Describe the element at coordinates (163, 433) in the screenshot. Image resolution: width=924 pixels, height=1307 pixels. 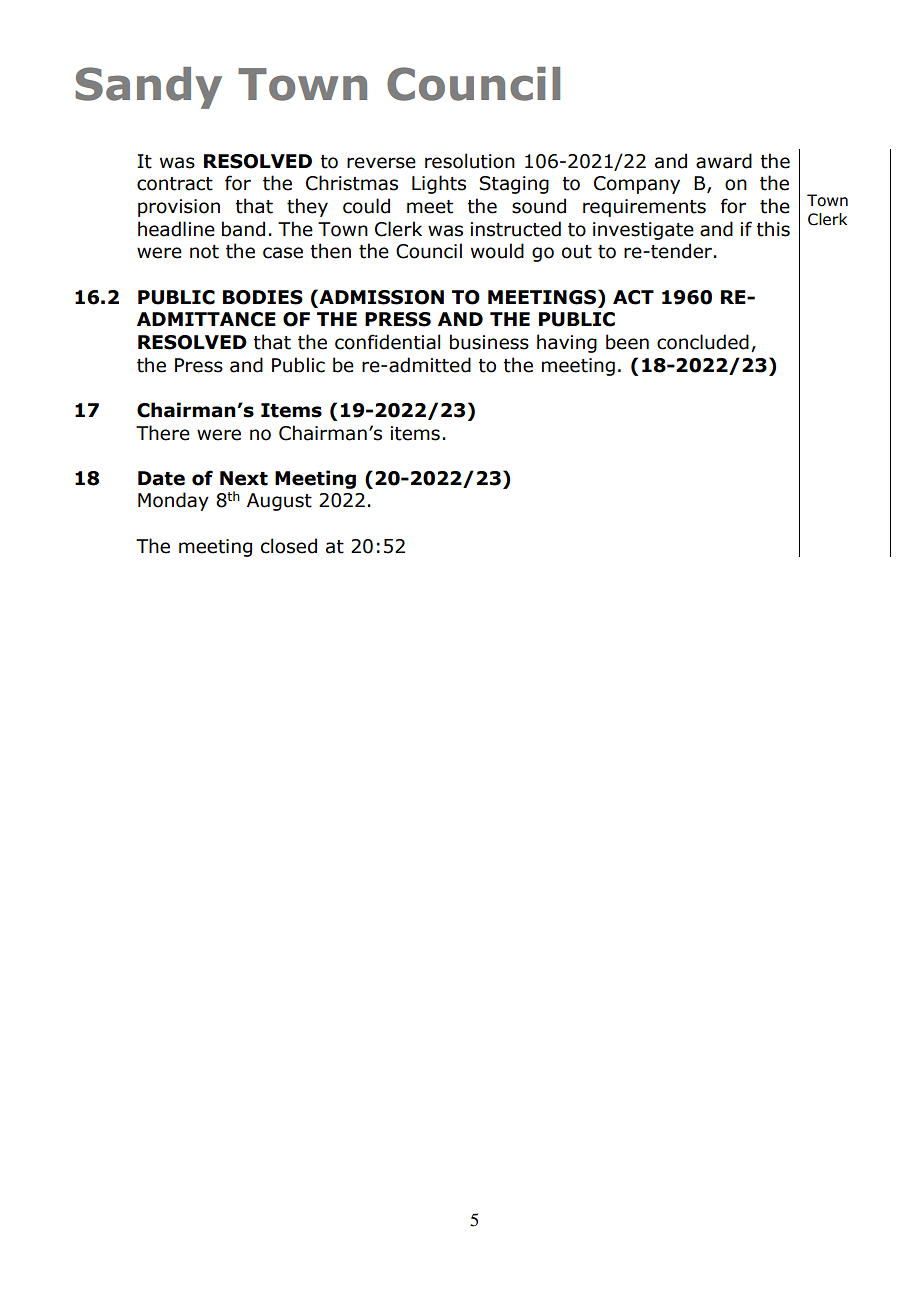
I see `There` at that location.
